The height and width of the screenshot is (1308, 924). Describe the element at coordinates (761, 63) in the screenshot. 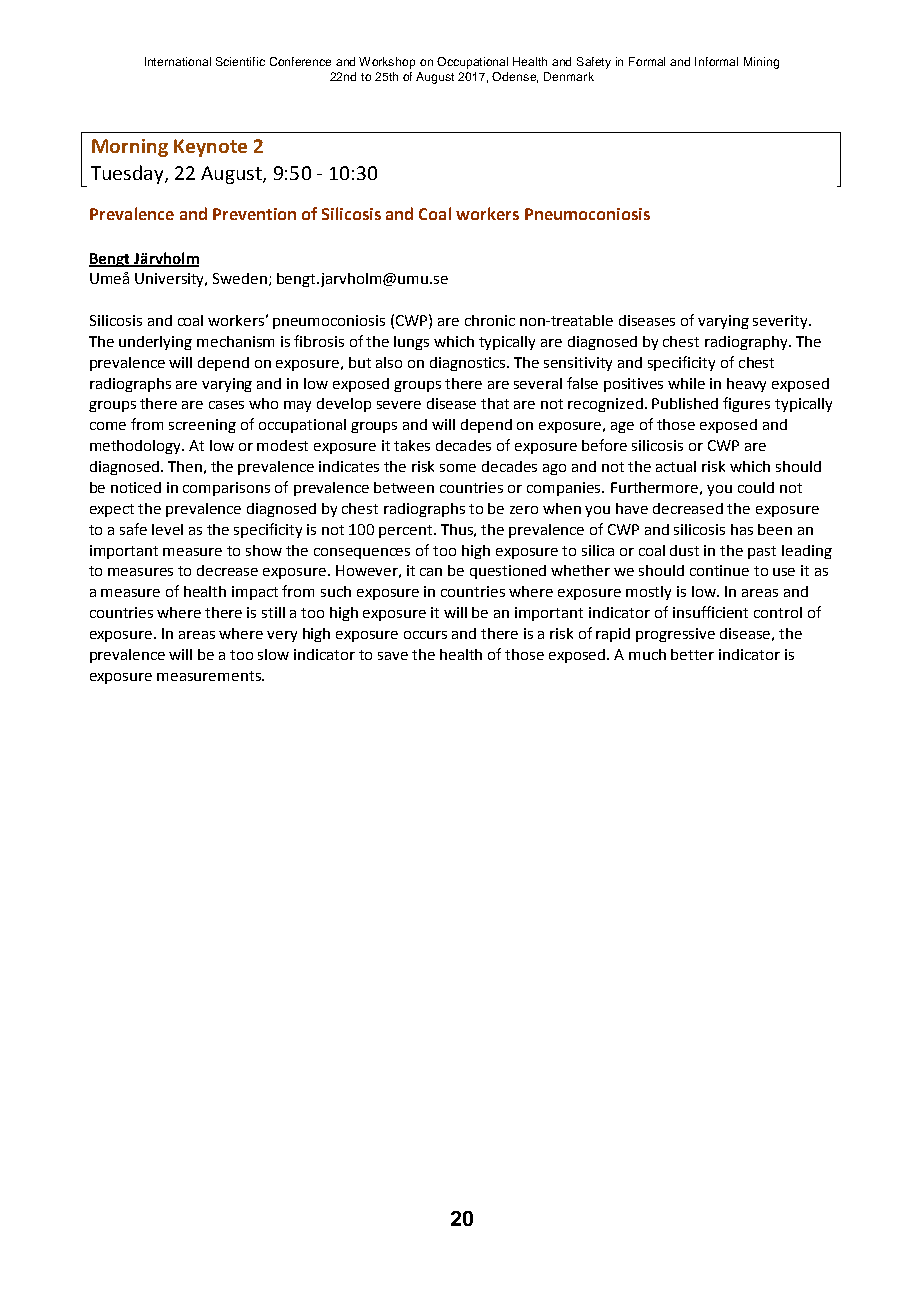

I see `Mining` at that location.
